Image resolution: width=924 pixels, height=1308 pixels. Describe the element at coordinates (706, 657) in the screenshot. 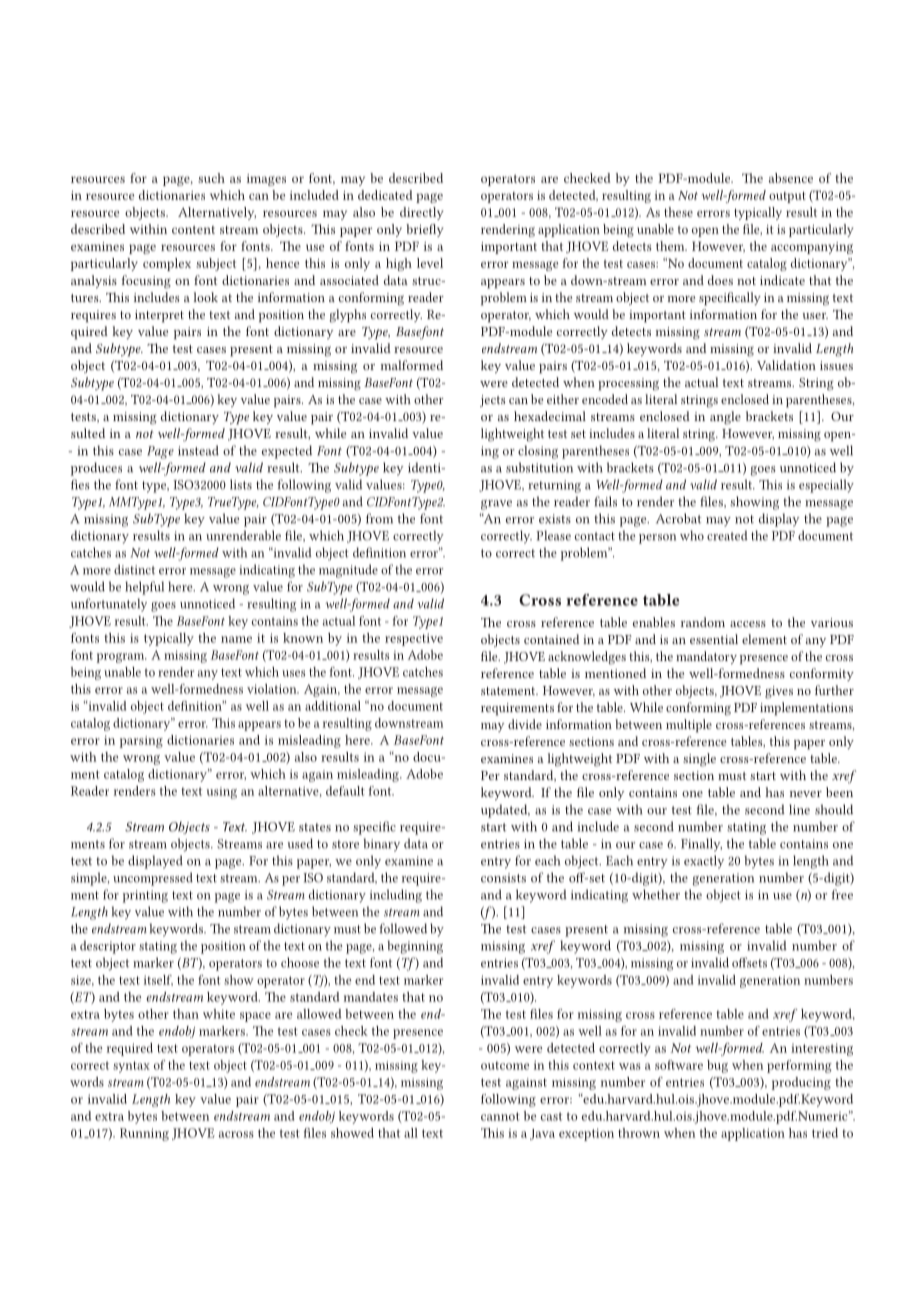

I see `mandatory` at that location.
